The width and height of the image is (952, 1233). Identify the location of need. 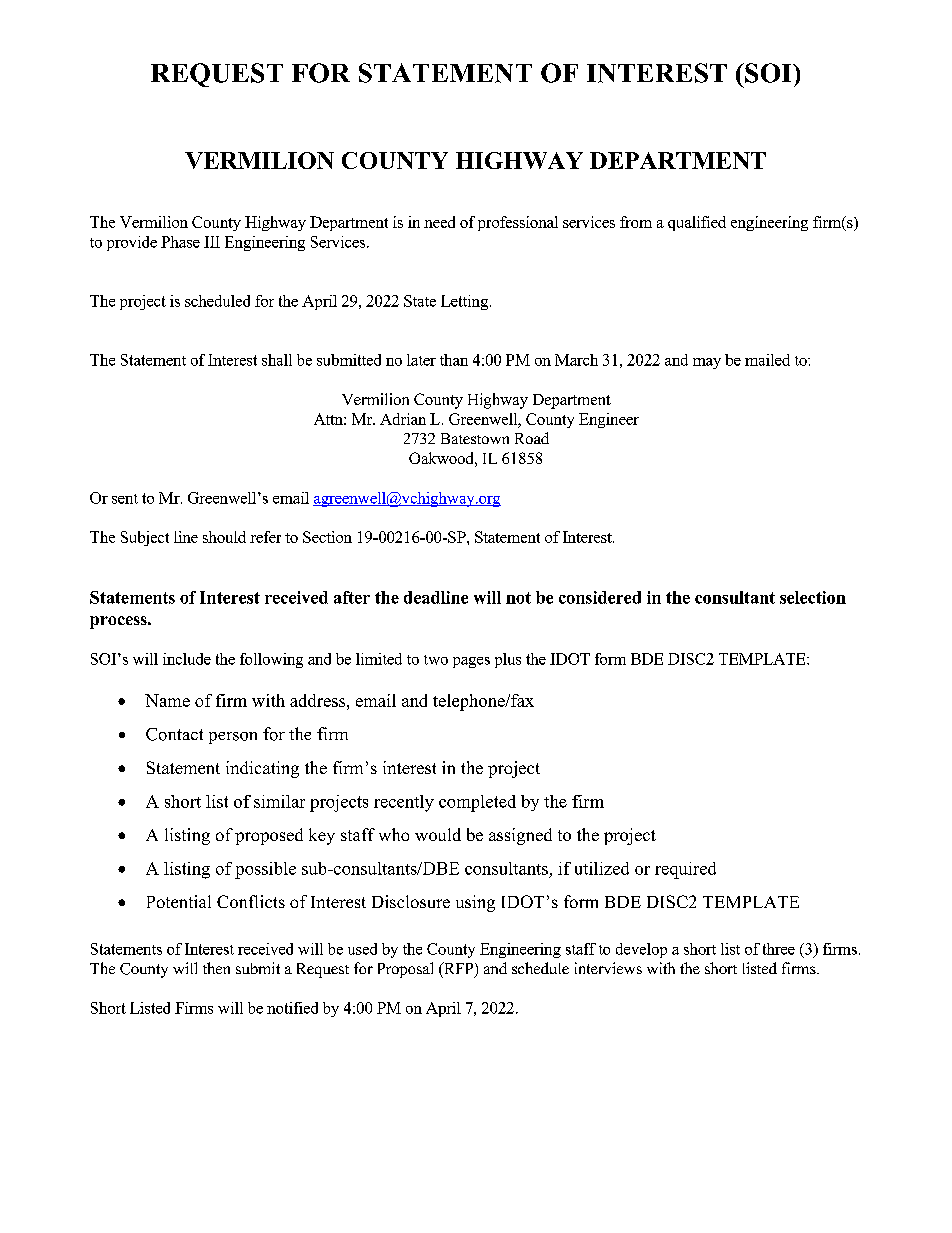
(439, 222).
